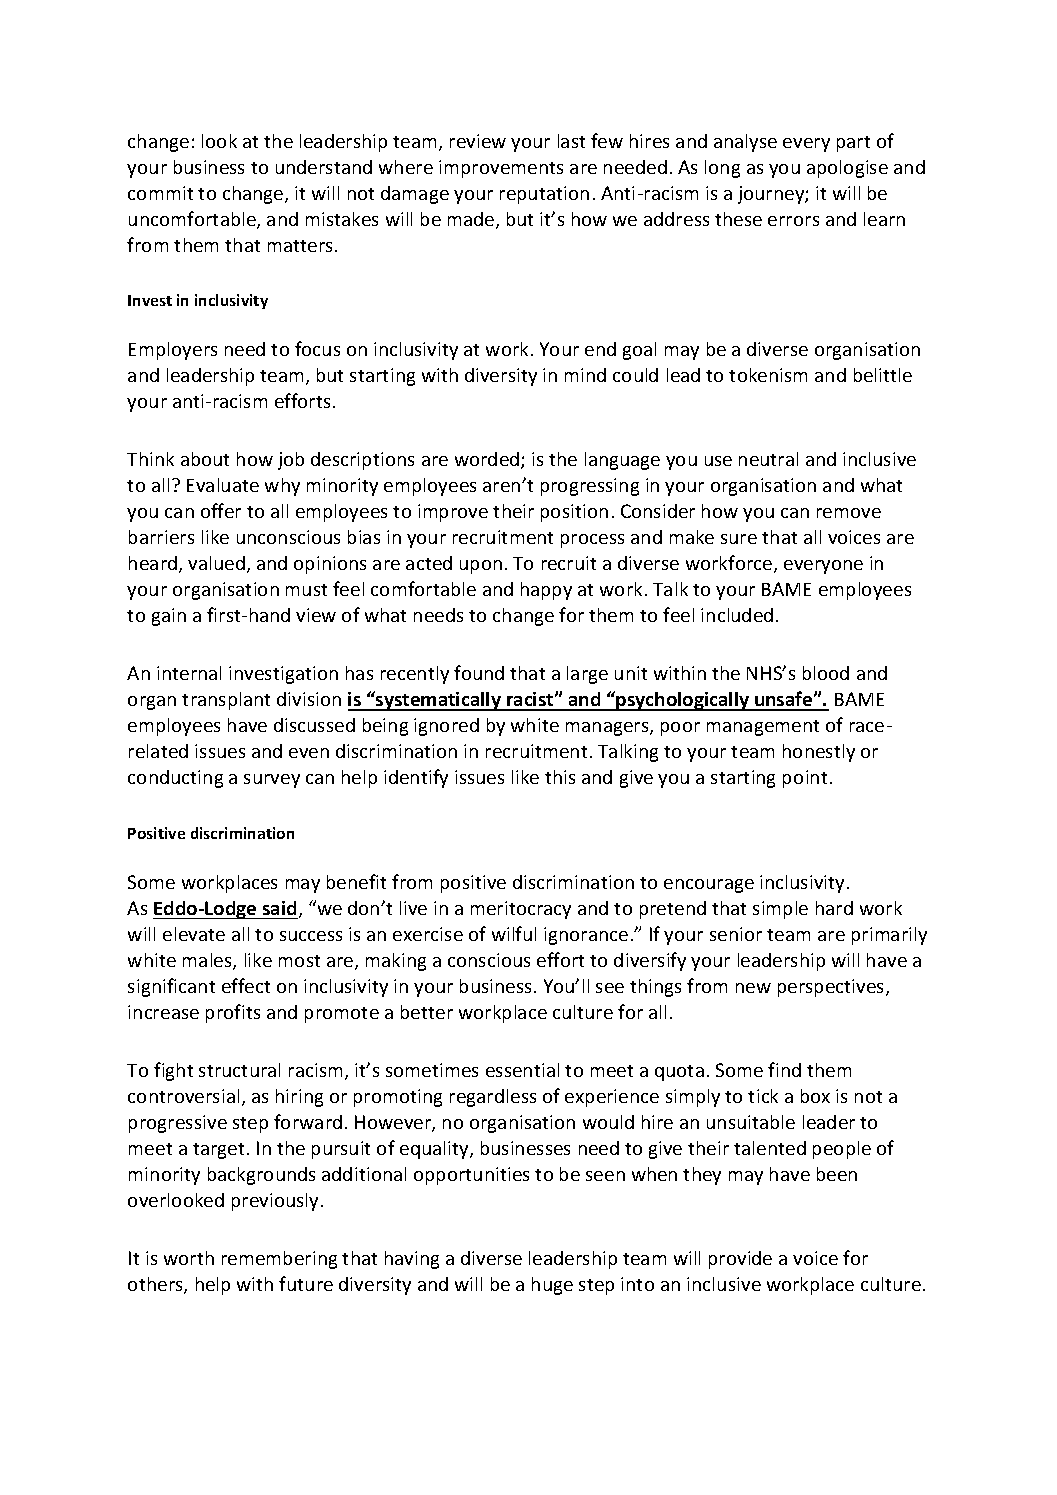 Image resolution: width=1057 pixels, height=1495 pixels. What do you see at coordinates (160, 193) in the page?
I see `commit` at bounding box center [160, 193].
